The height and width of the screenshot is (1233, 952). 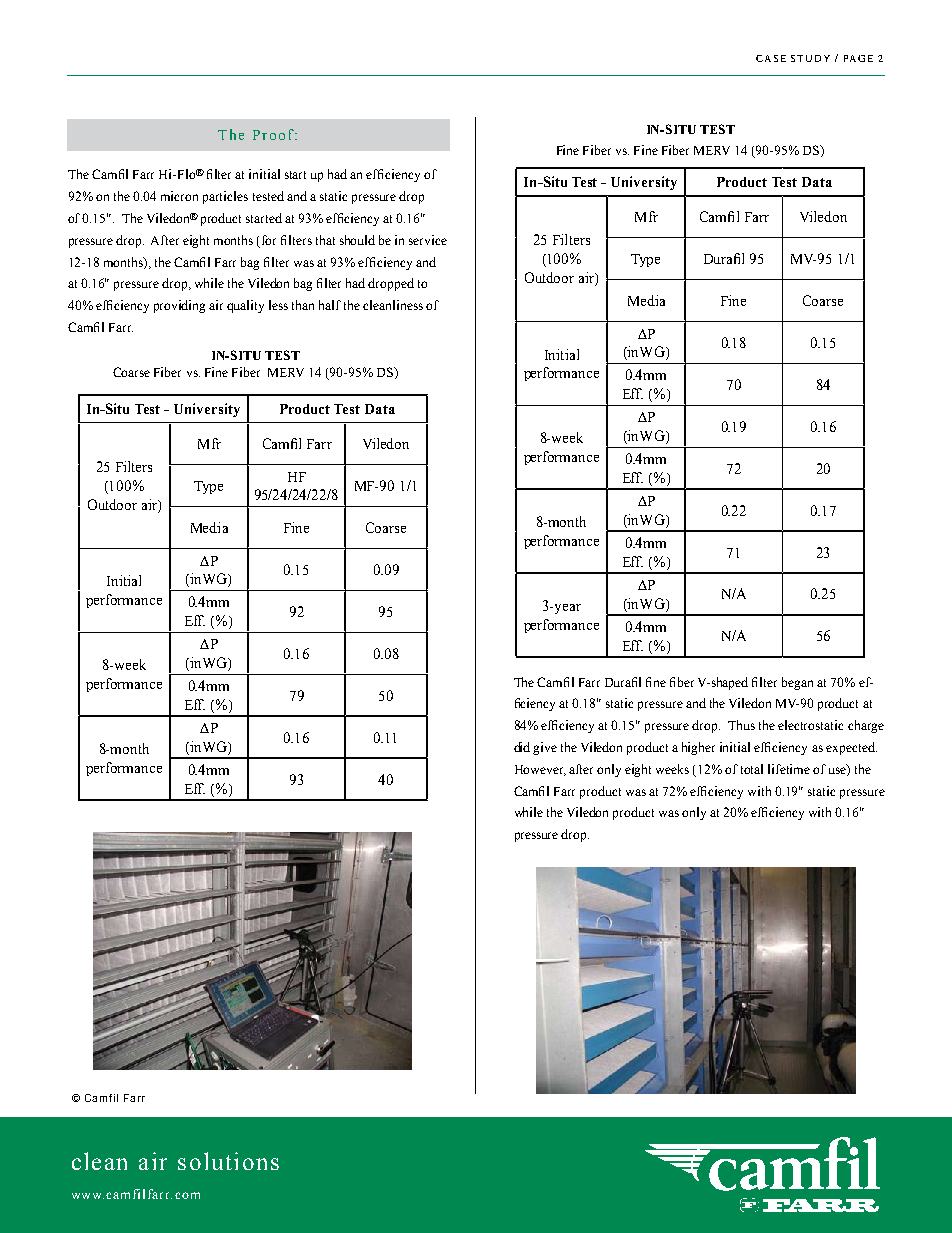 What do you see at coordinates (858, 58) in the screenshot?
I see `Page` at bounding box center [858, 58].
